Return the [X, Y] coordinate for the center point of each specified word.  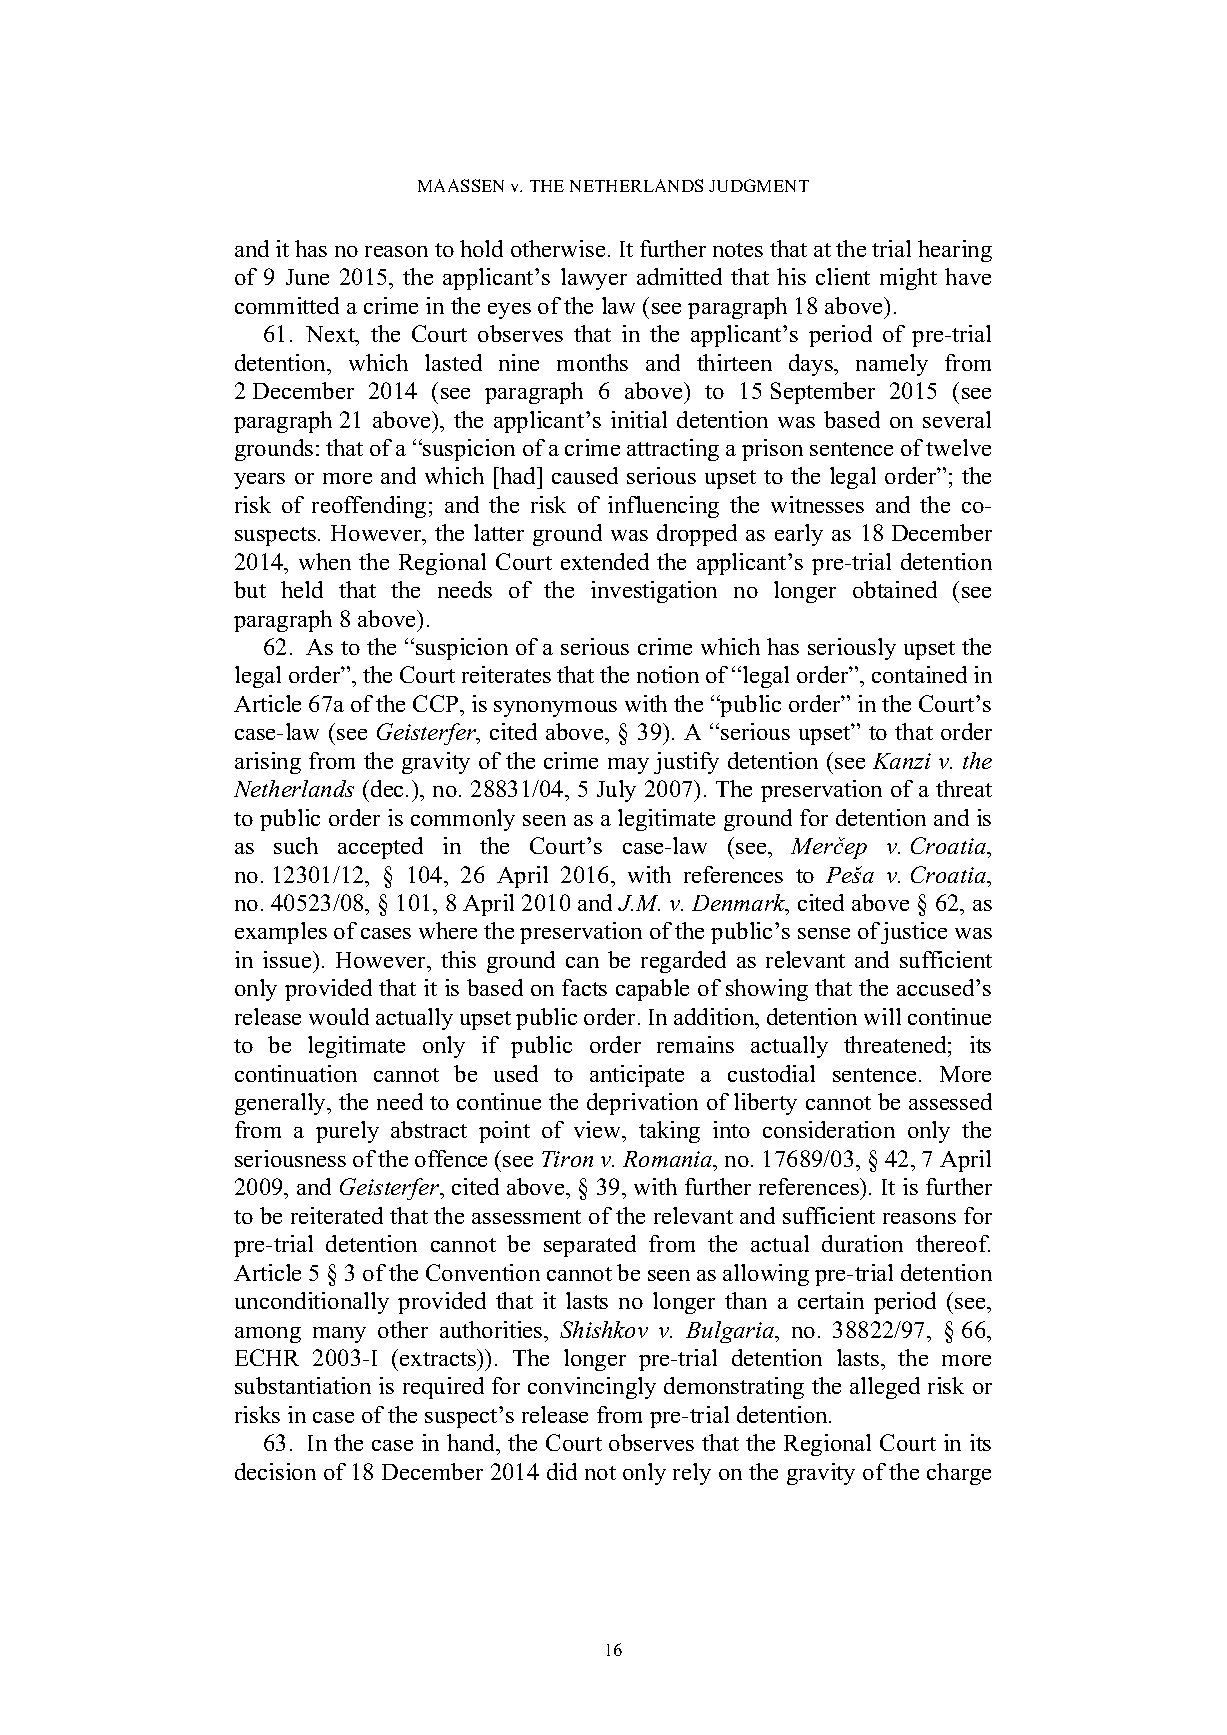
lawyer [594, 279]
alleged [885, 1388]
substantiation [303, 1385]
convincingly [592, 1388]
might [908, 279]
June [307, 277]
